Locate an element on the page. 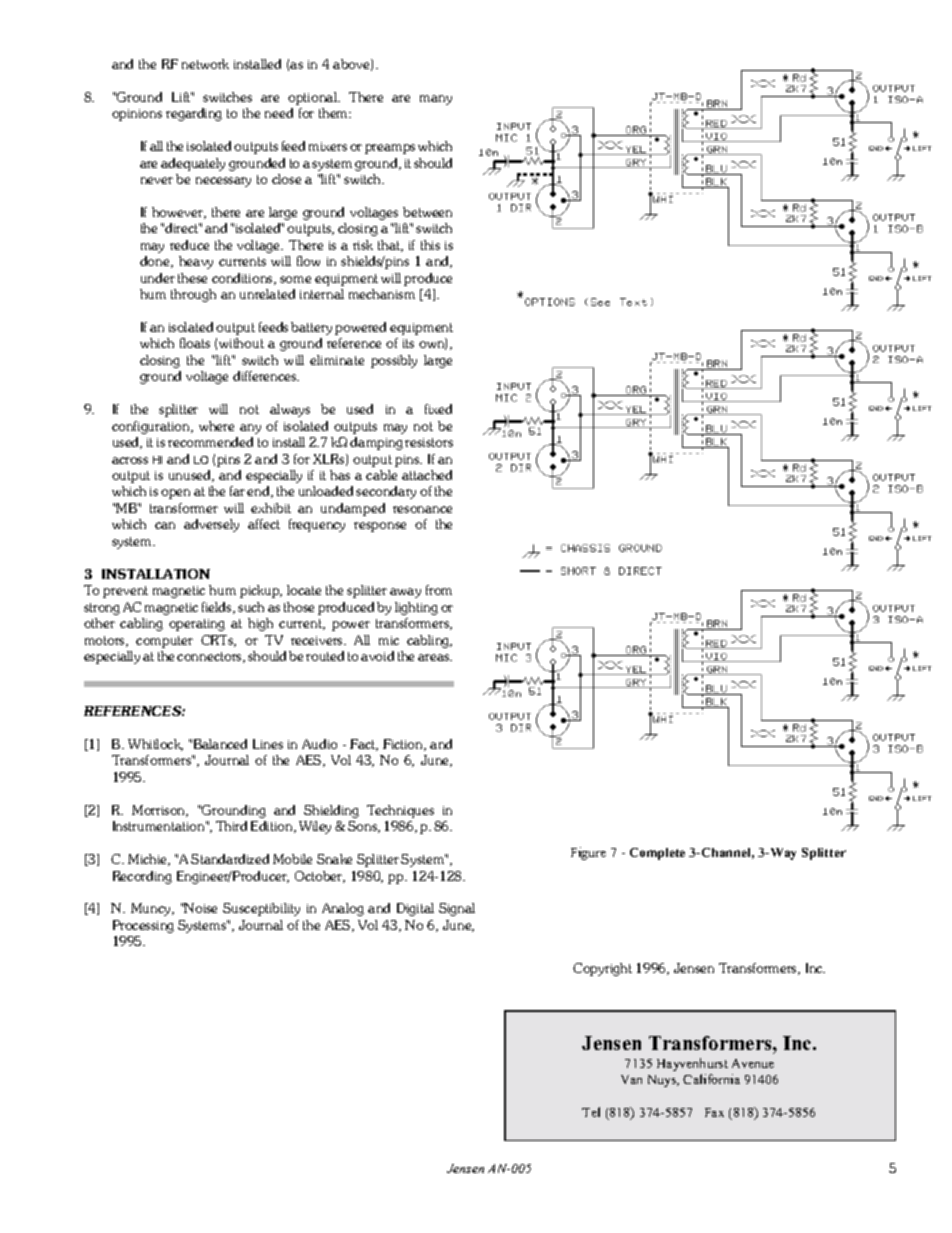 Image resolution: width=952 pixels, height=1233 pixels. many is located at coordinates (436, 100).
